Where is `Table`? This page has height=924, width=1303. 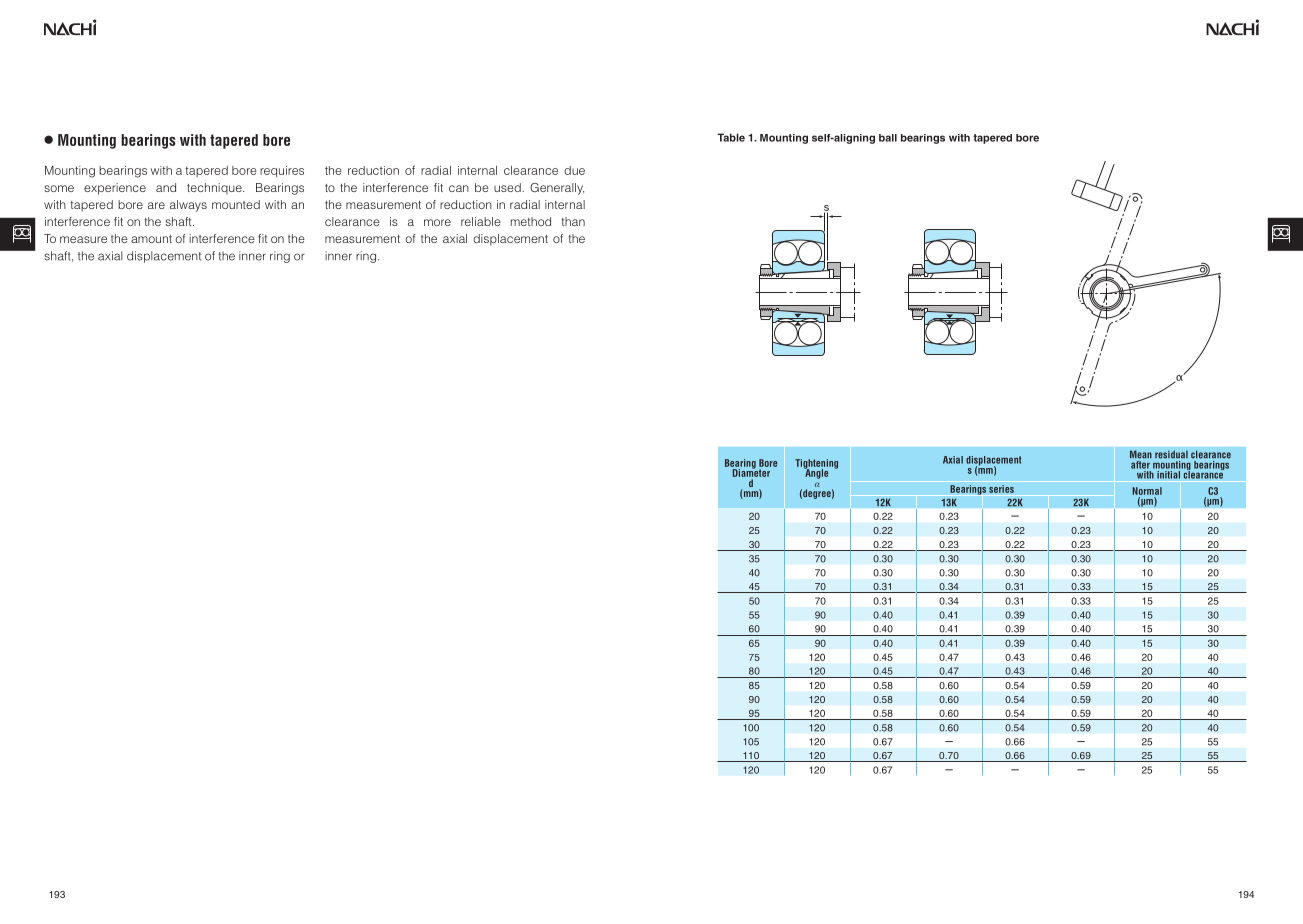
Table is located at coordinates (731, 137).
